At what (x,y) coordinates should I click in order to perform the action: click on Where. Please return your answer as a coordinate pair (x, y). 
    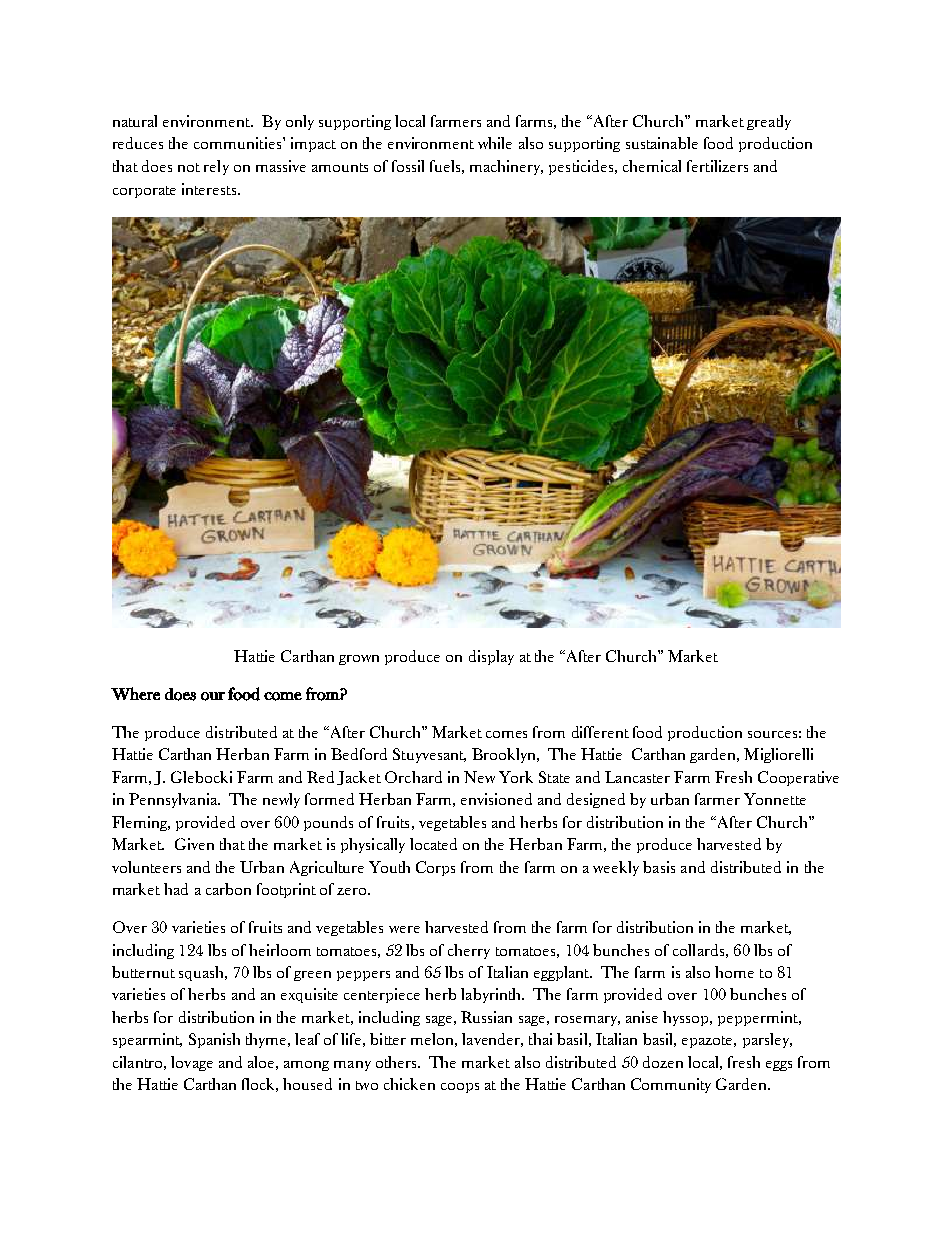
    Looking at the image, I should click on (135, 693).
